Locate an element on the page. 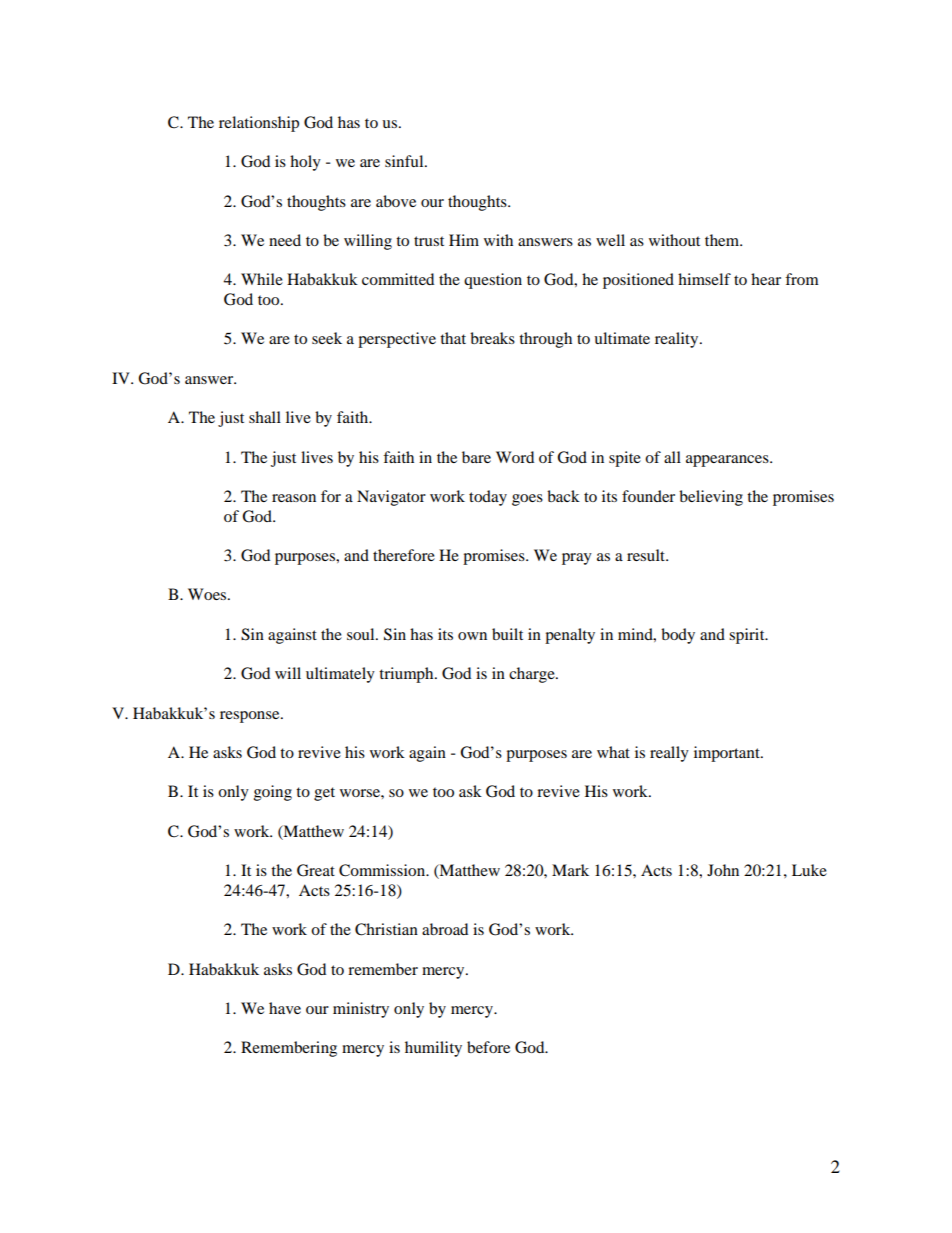 The width and height of the document is (952, 1233). before is located at coordinates (488, 1047).
